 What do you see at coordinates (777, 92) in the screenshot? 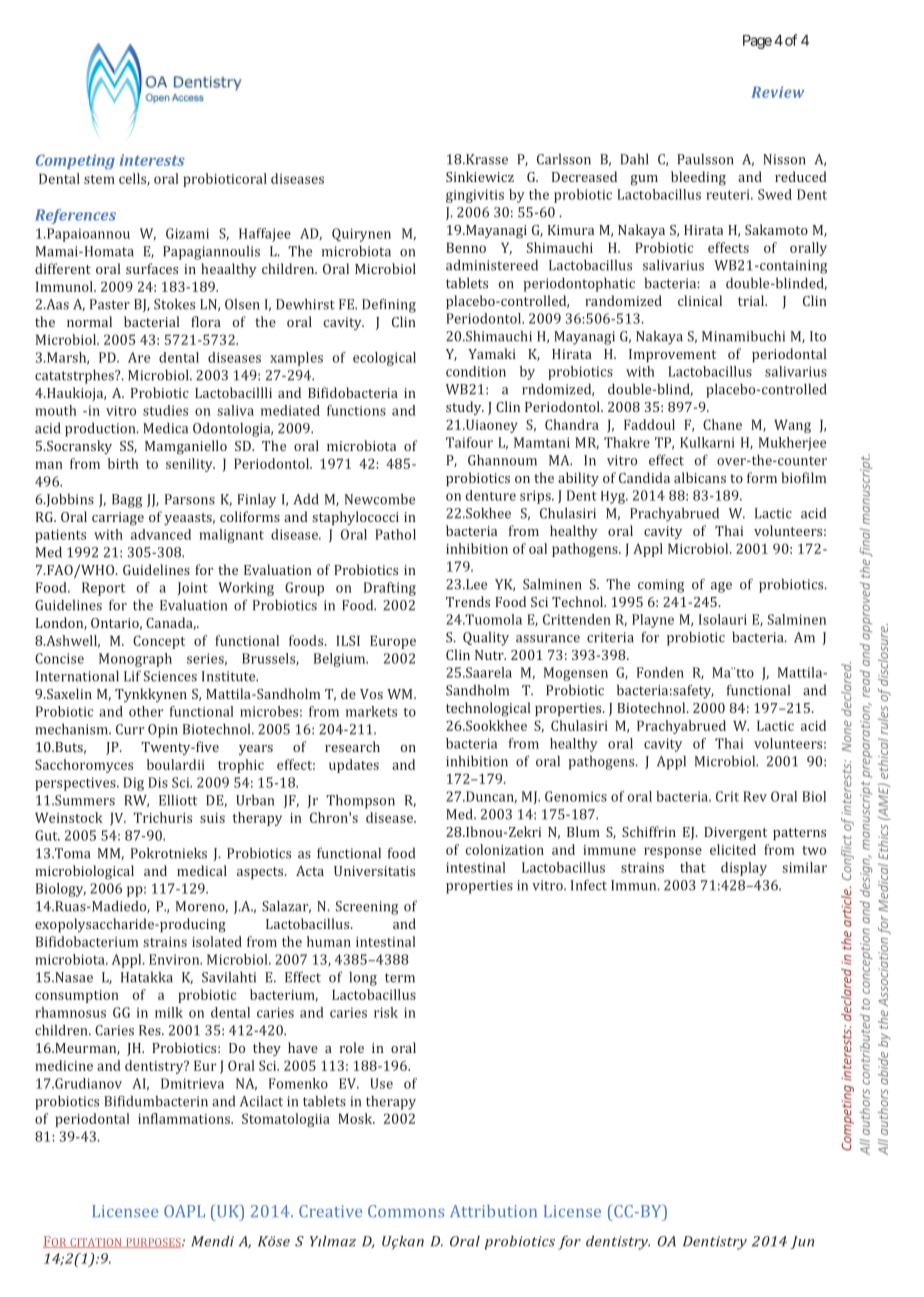
I see `Review` at bounding box center [777, 92].
